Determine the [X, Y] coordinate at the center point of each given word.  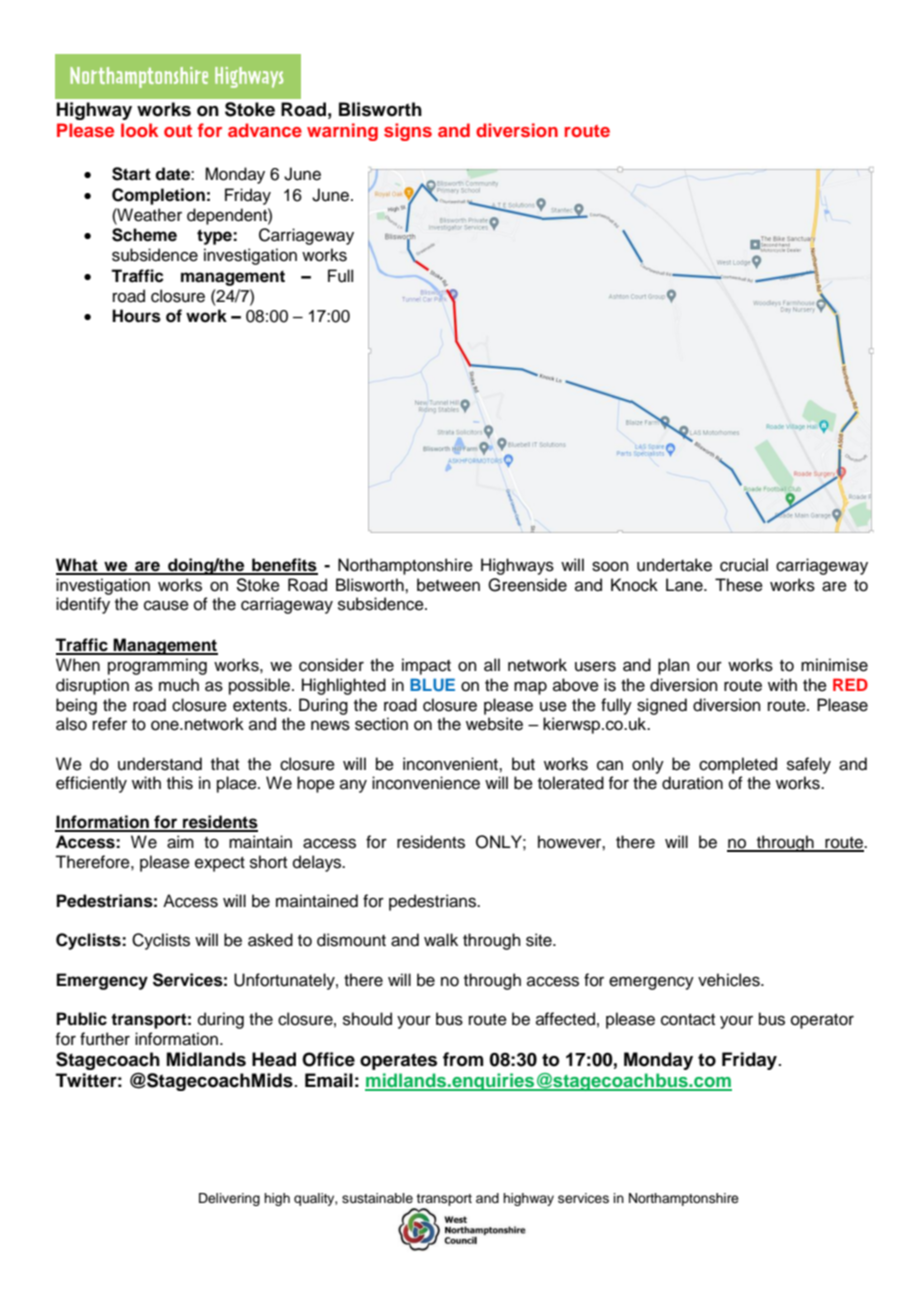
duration [692, 783]
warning [342, 132]
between [448, 585]
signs [408, 132]
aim [180, 842]
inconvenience [426, 783]
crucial [744, 565]
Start [131, 174]
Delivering [229, 1199]
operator [822, 1021]
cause [166, 605]
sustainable [377, 1198]
